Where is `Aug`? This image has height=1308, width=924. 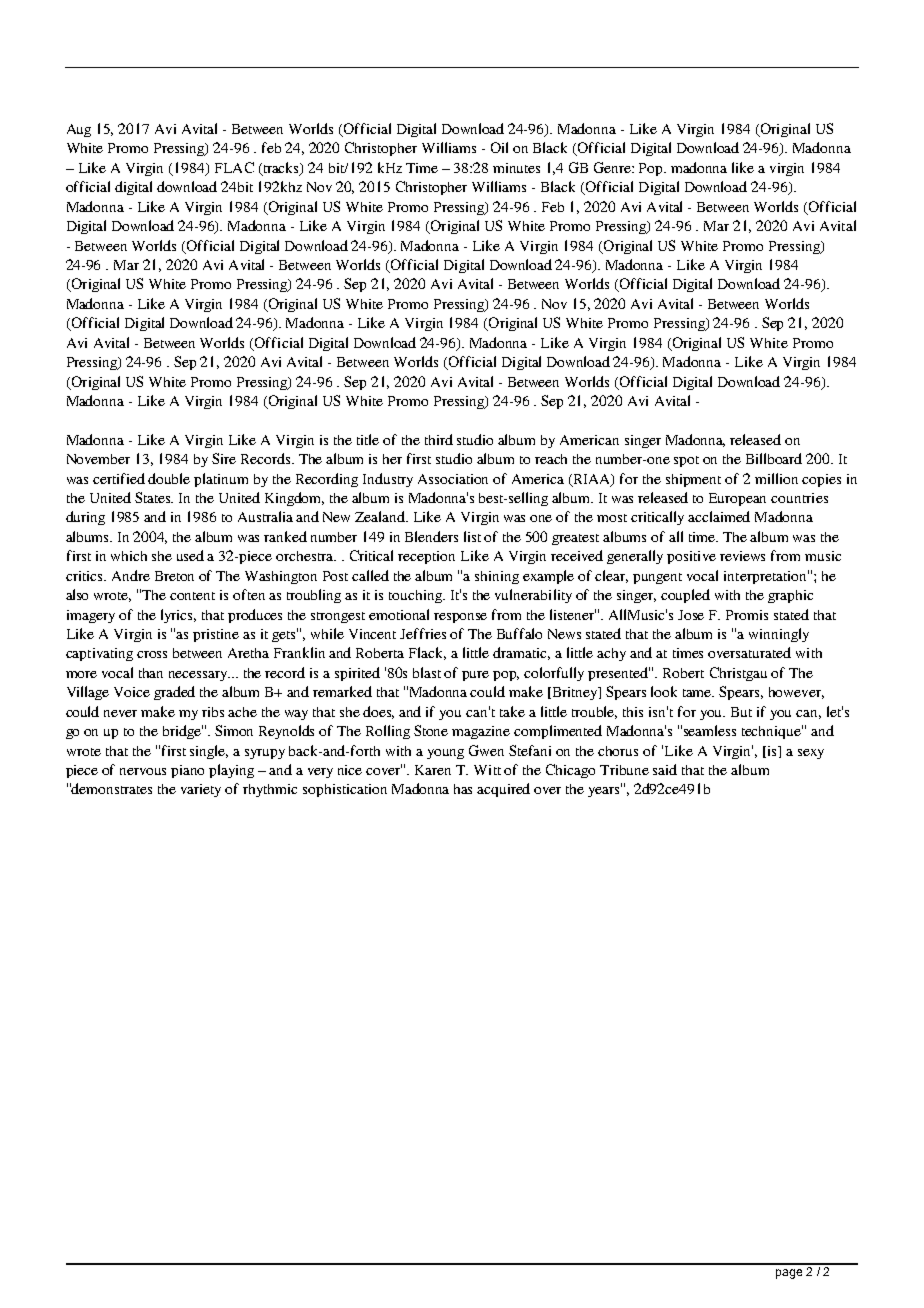
Aug is located at coordinates (79, 130).
